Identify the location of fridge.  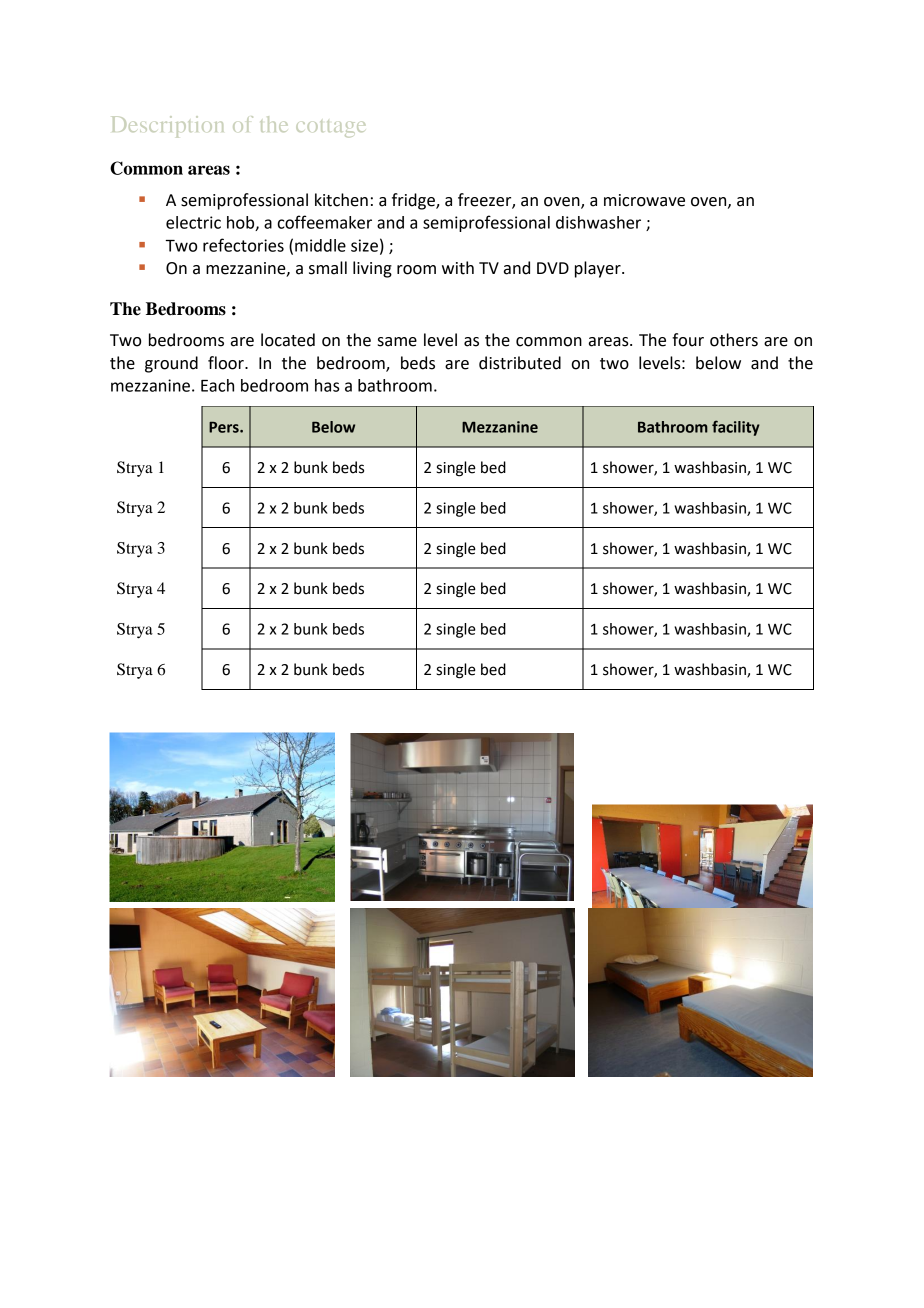
(414, 201).
